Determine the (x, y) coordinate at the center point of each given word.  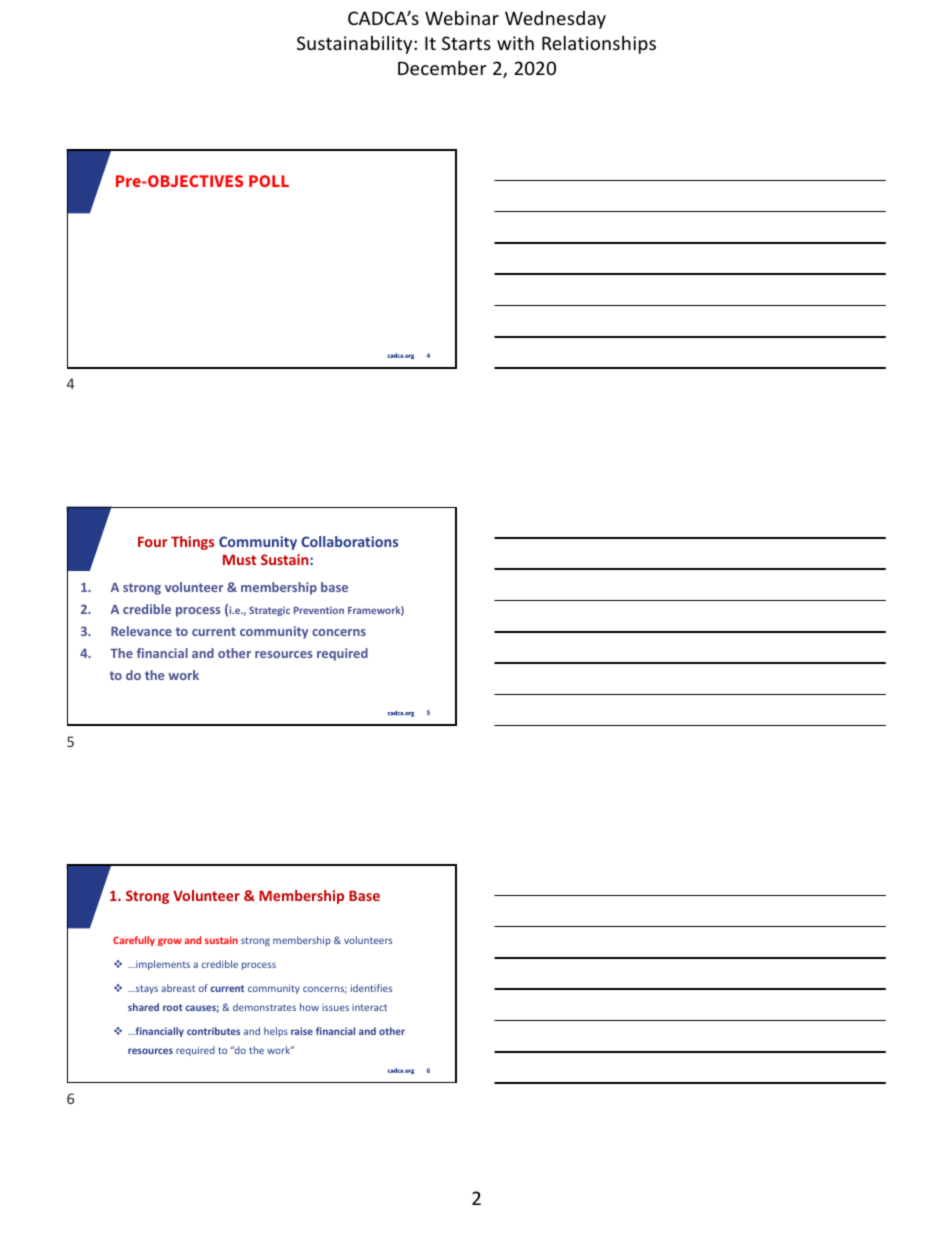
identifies (371, 988)
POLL (269, 181)
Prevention (319, 610)
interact (369, 1007)
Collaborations (349, 541)
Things (192, 543)
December (442, 67)
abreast (178, 988)
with (515, 42)
